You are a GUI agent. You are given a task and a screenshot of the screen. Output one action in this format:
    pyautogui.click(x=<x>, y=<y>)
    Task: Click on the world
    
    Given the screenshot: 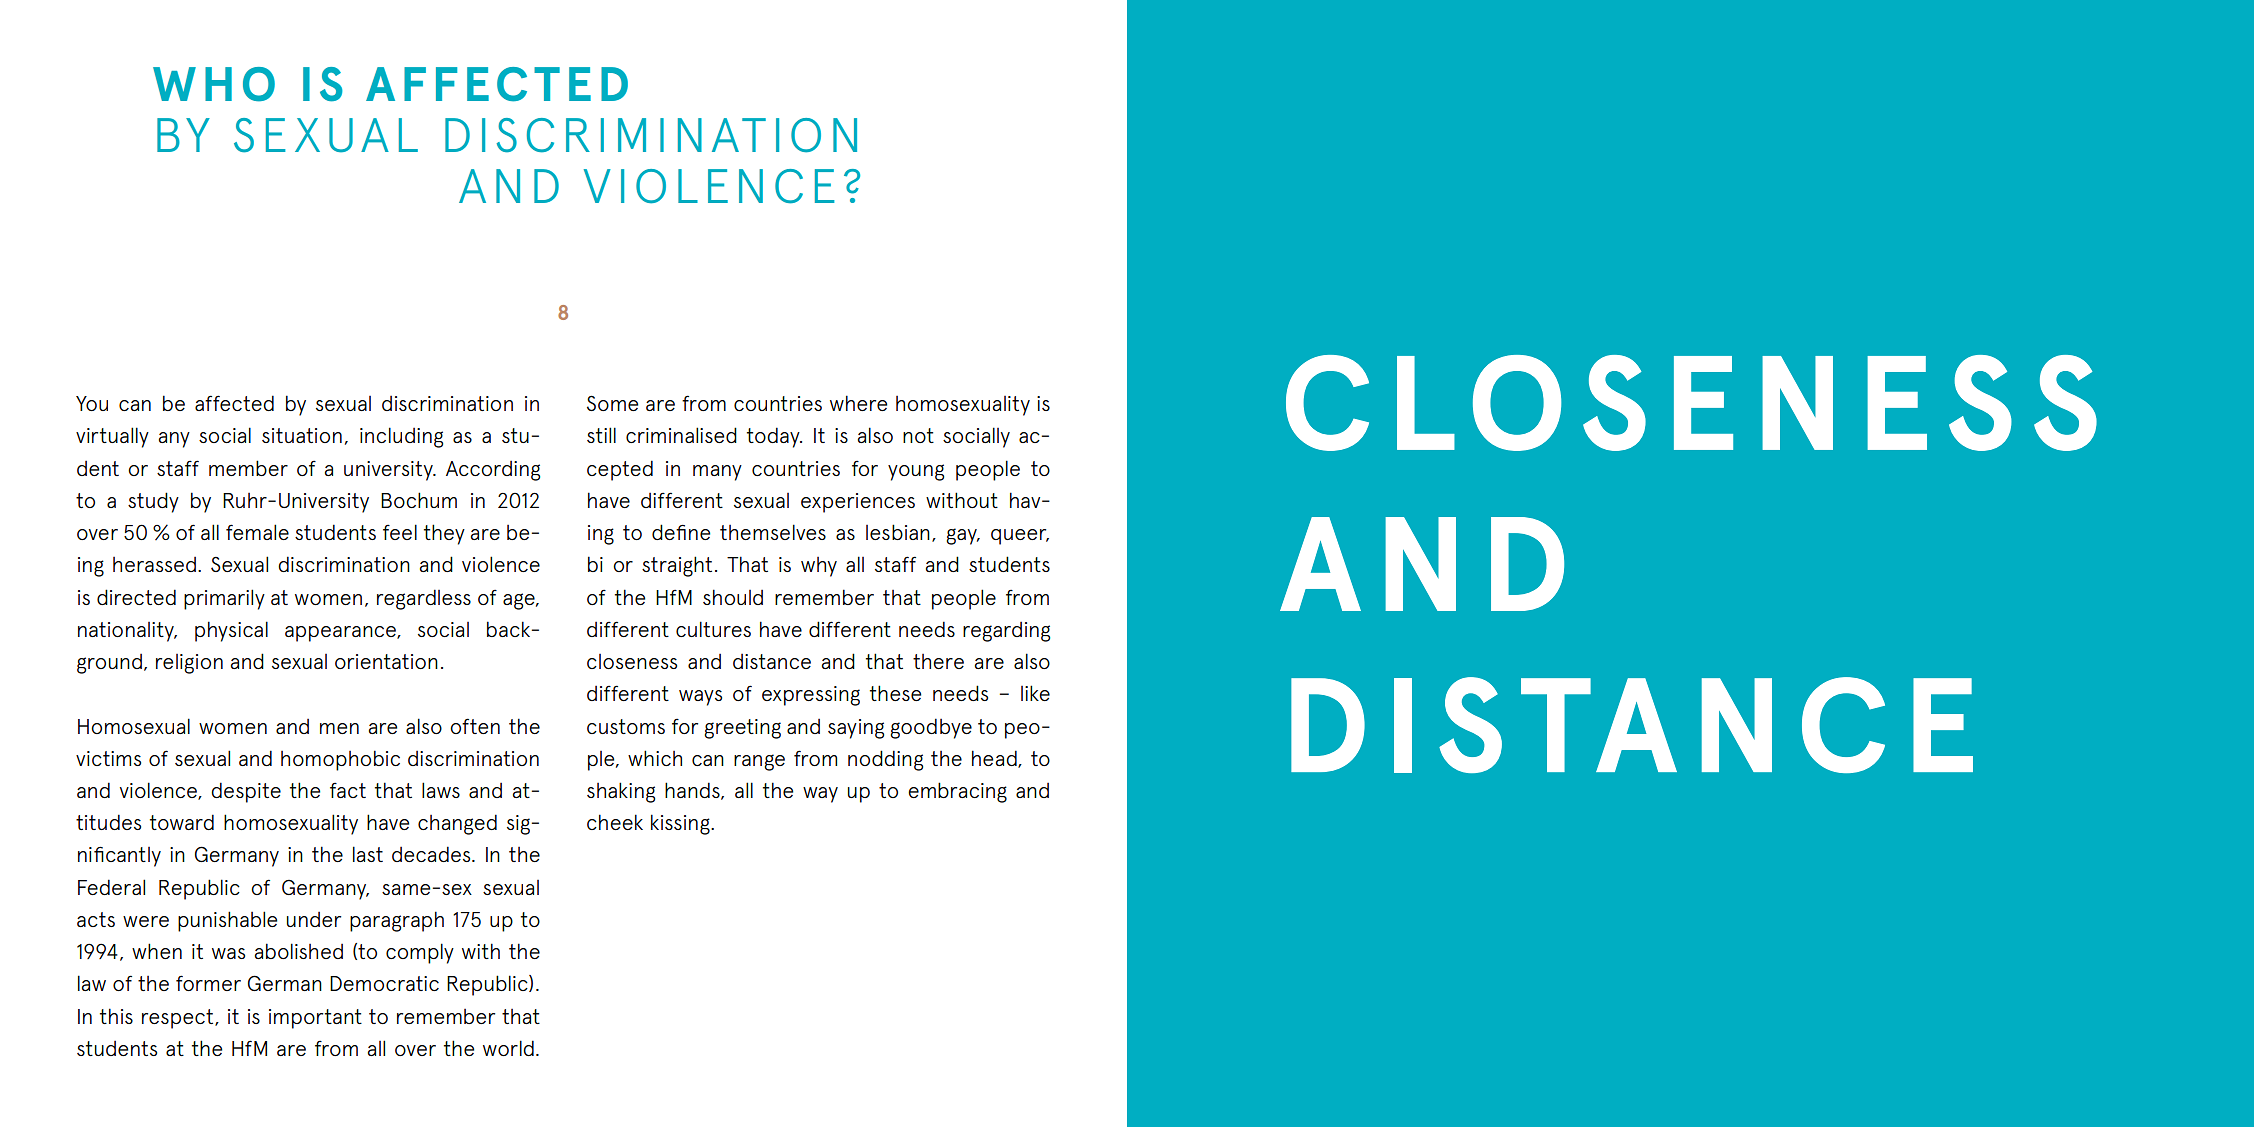 What is the action you would take?
    pyautogui.click(x=508, y=1048)
